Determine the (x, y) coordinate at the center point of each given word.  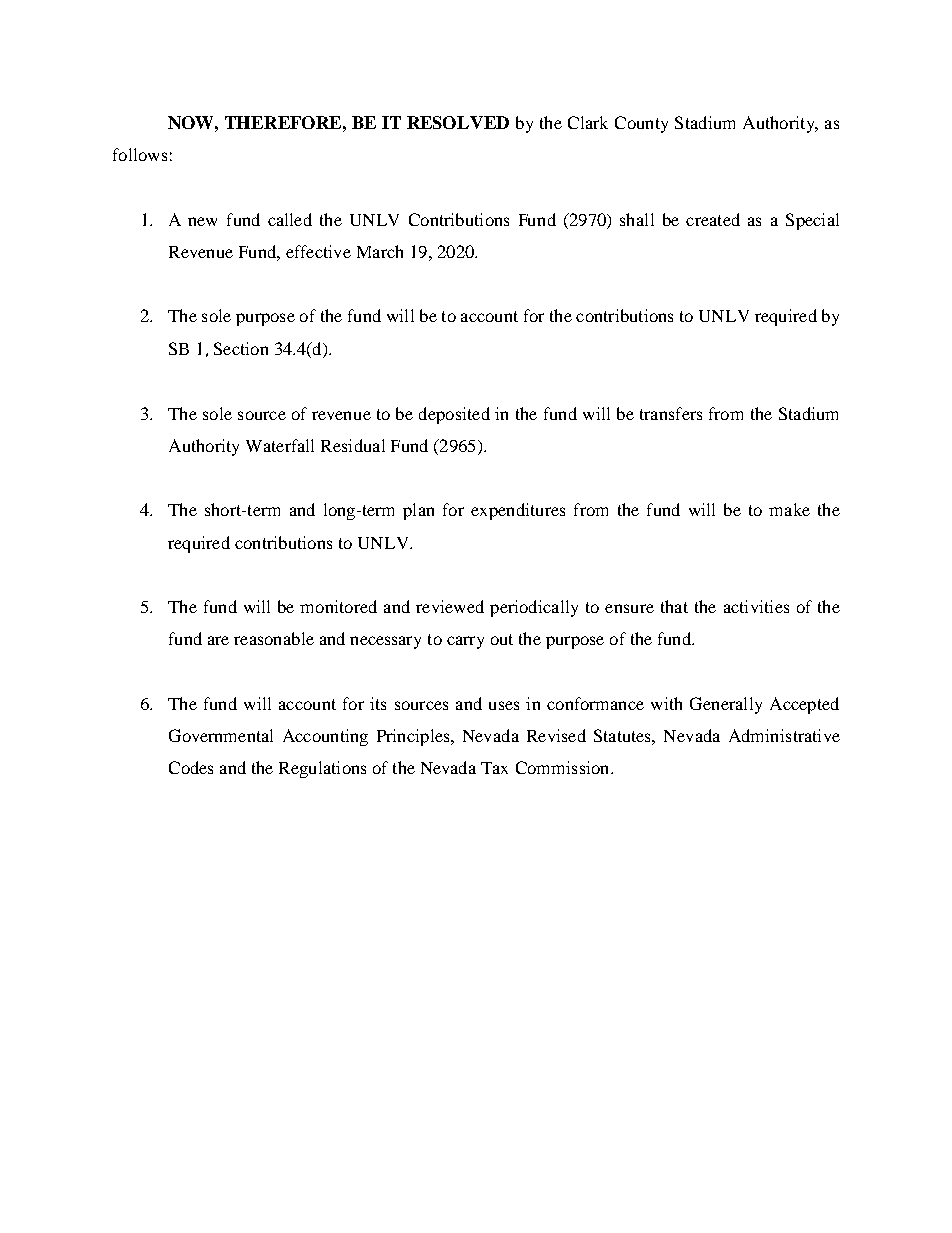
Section (241, 348)
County (641, 124)
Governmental (221, 735)
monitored (338, 606)
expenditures (518, 511)
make (789, 509)
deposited (454, 415)
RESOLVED (458, 122)
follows (140, 154)
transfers (671, 413)
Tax (494, 768)
